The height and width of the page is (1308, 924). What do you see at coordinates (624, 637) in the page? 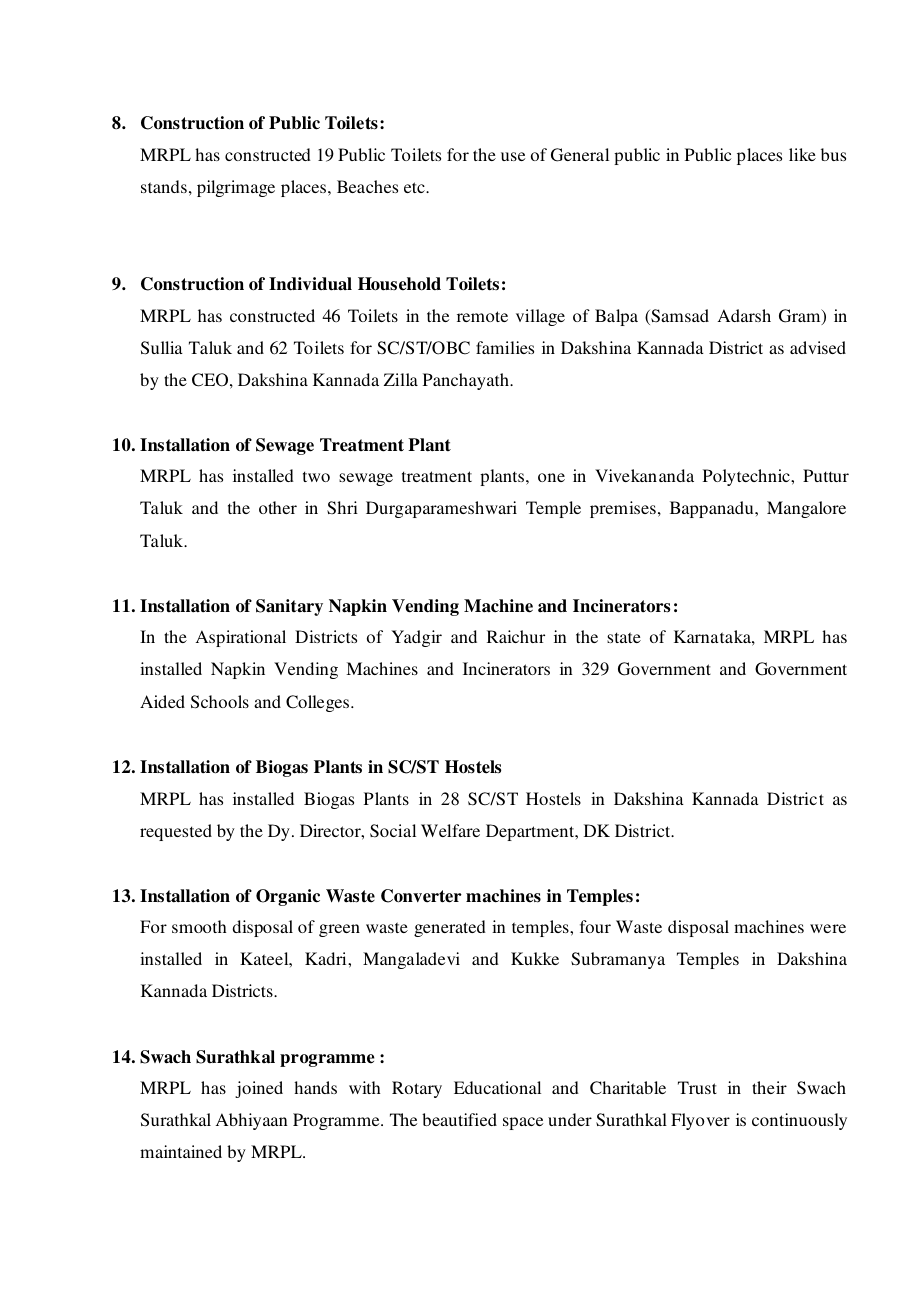
I see `state` at bounding box center [624, 637].
